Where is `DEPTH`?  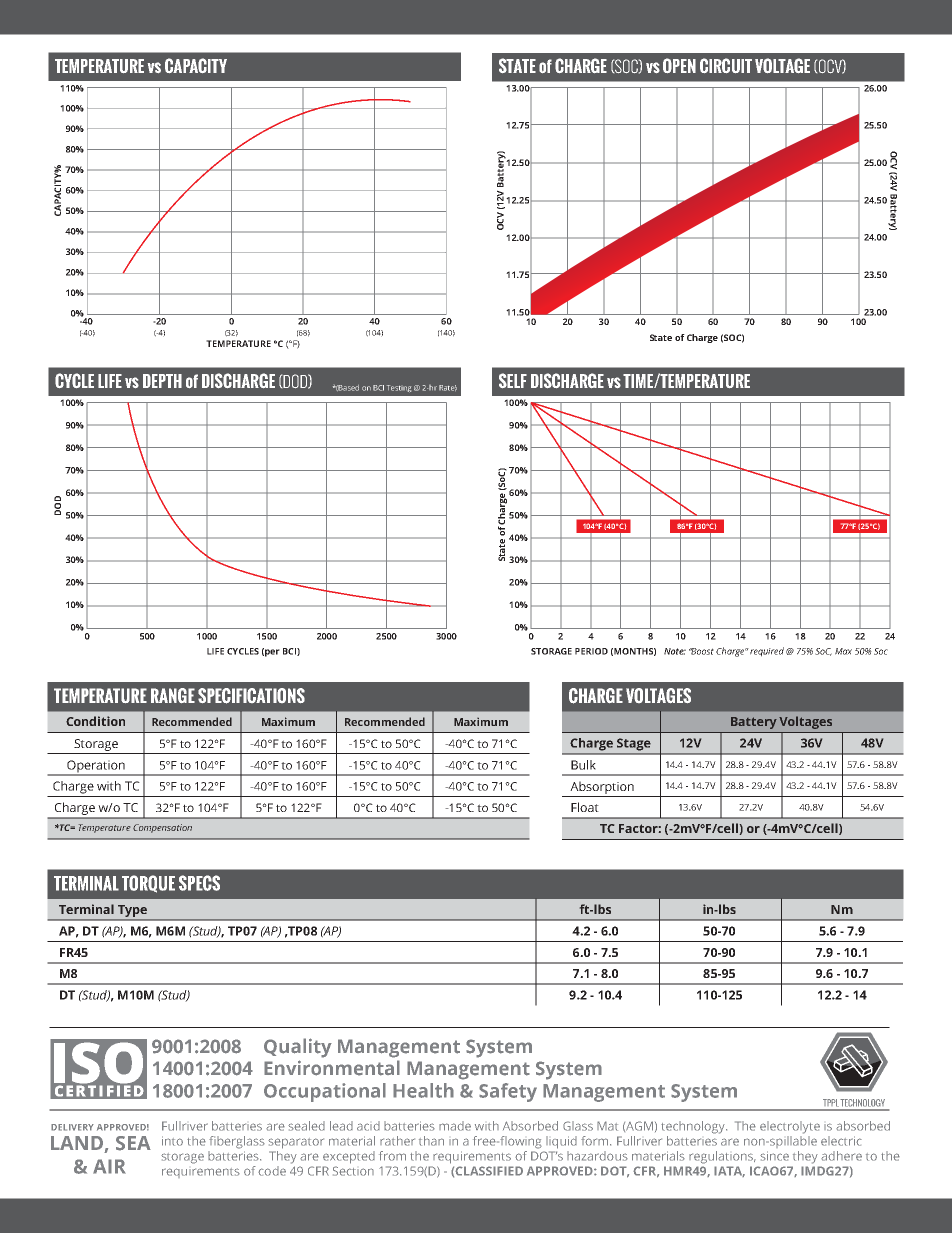 DEPTH is located at coordinates (162, 381).
